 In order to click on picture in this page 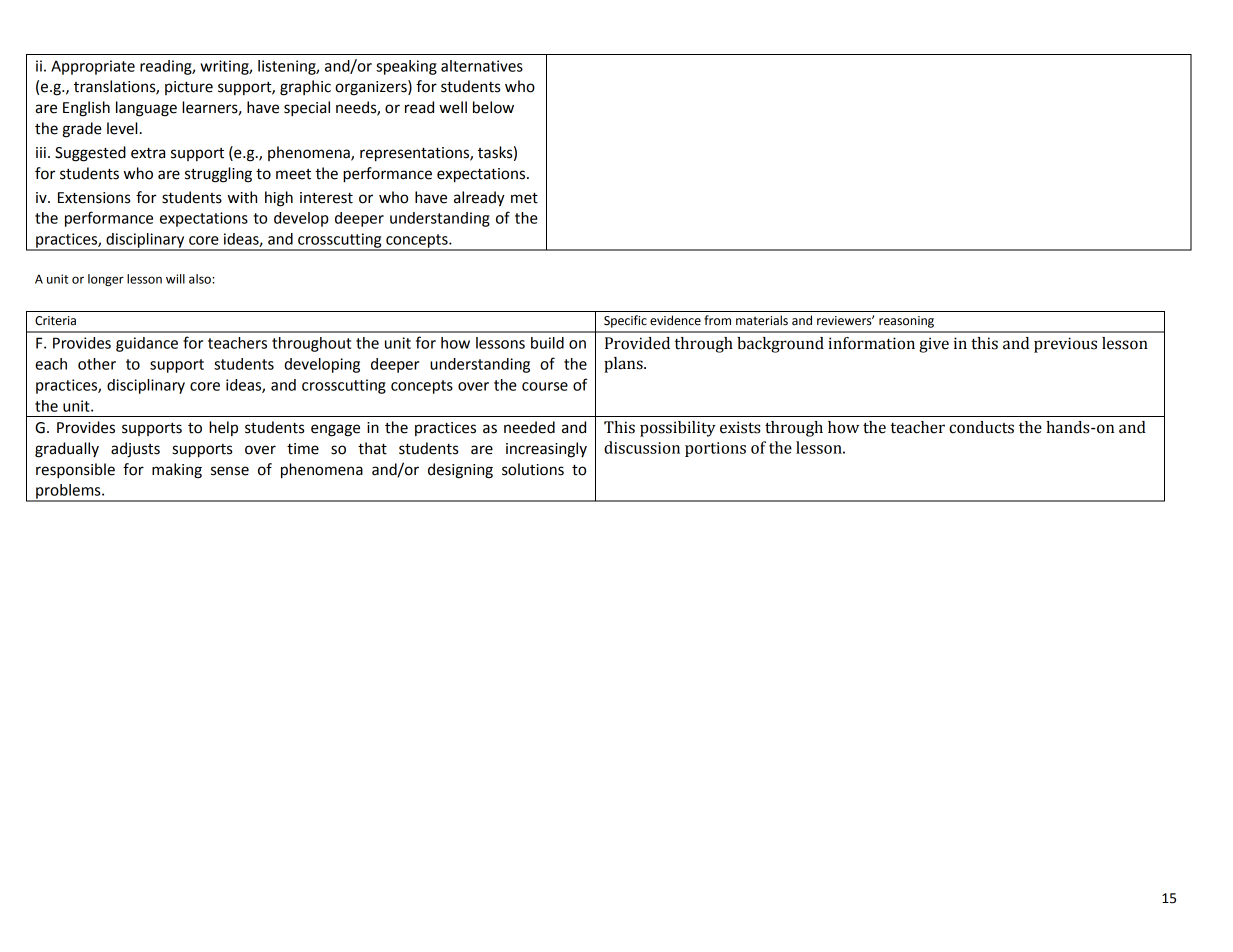, I will do `click(189, 88)`.
